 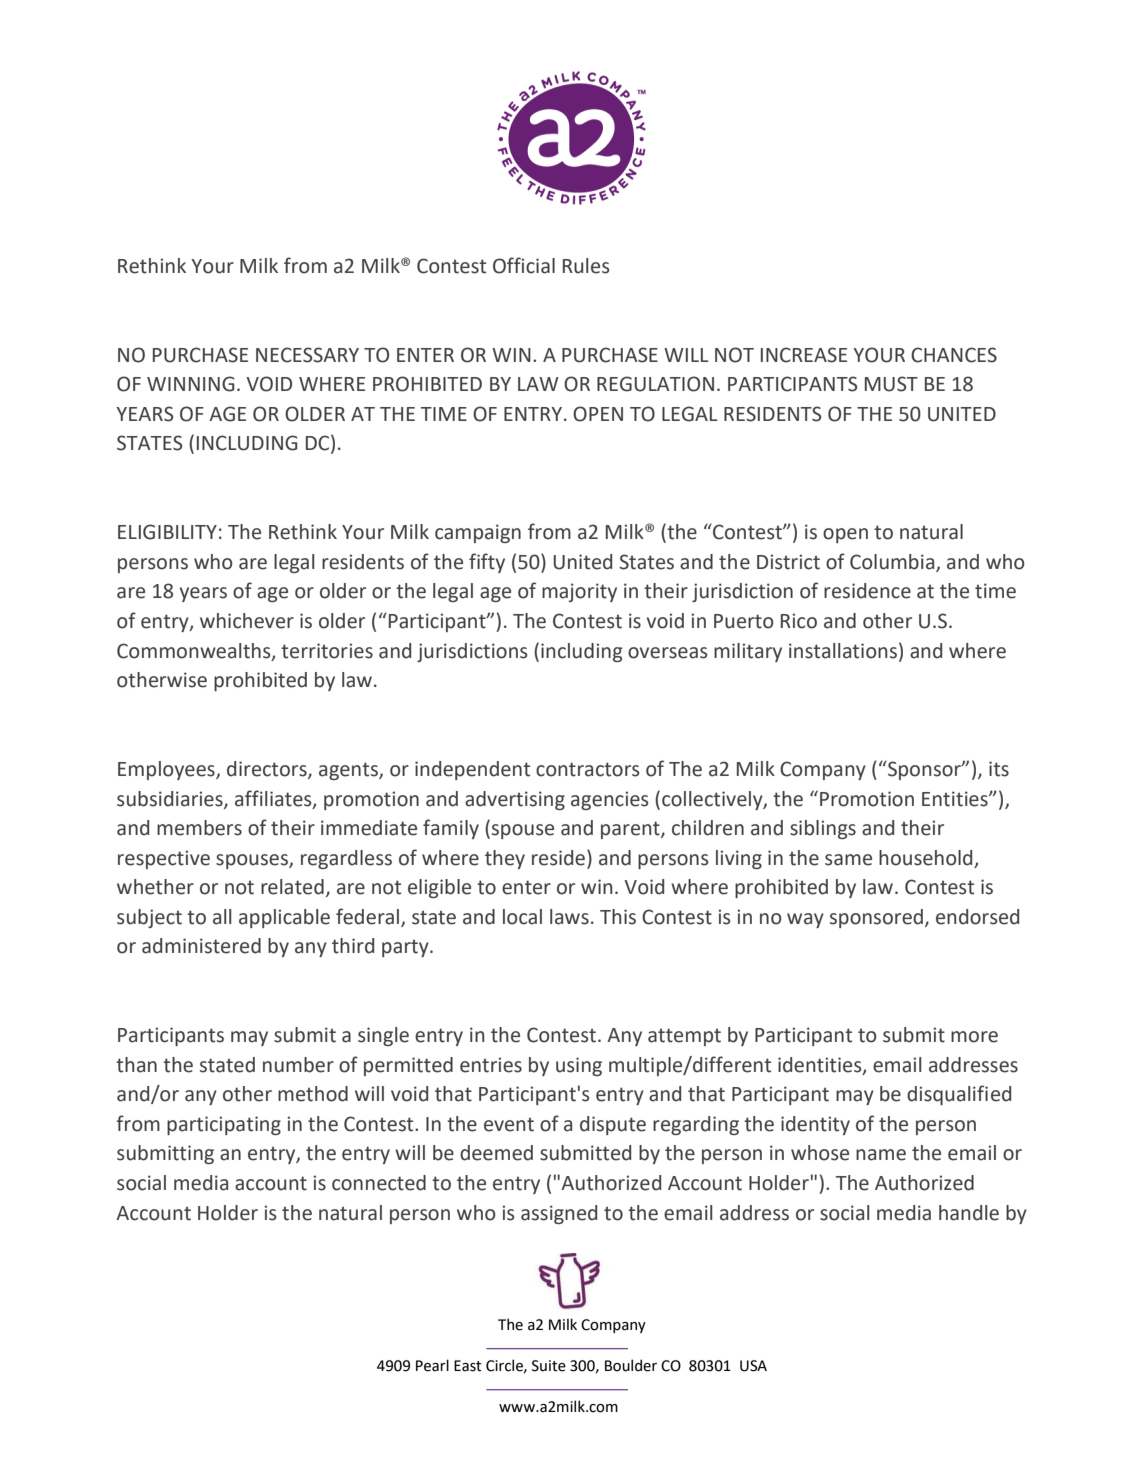 I want to click on disqualified, so click(x=959, y=1095).
